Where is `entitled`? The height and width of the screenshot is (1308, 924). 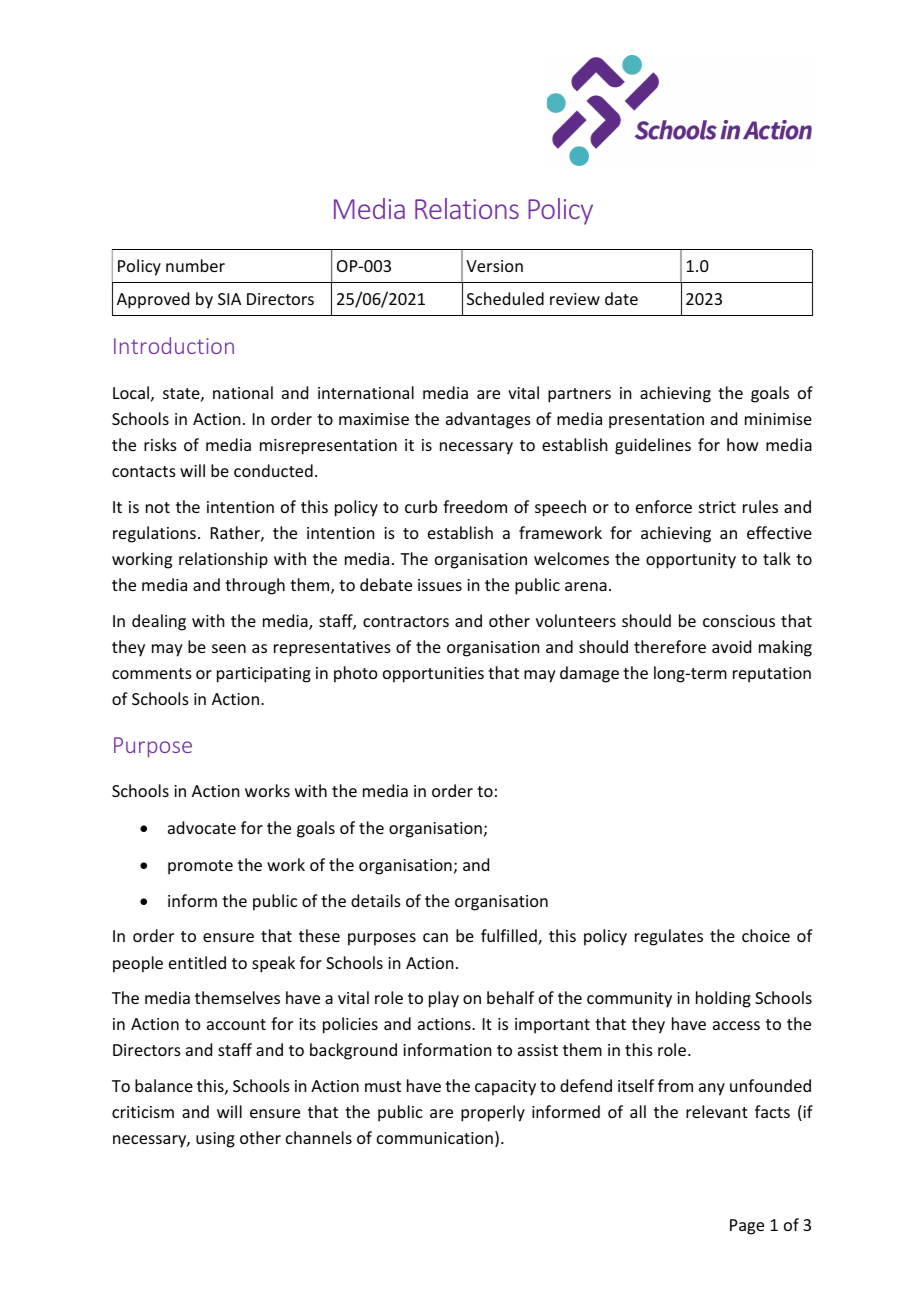 entitled is located at coordinates (197, 962).
